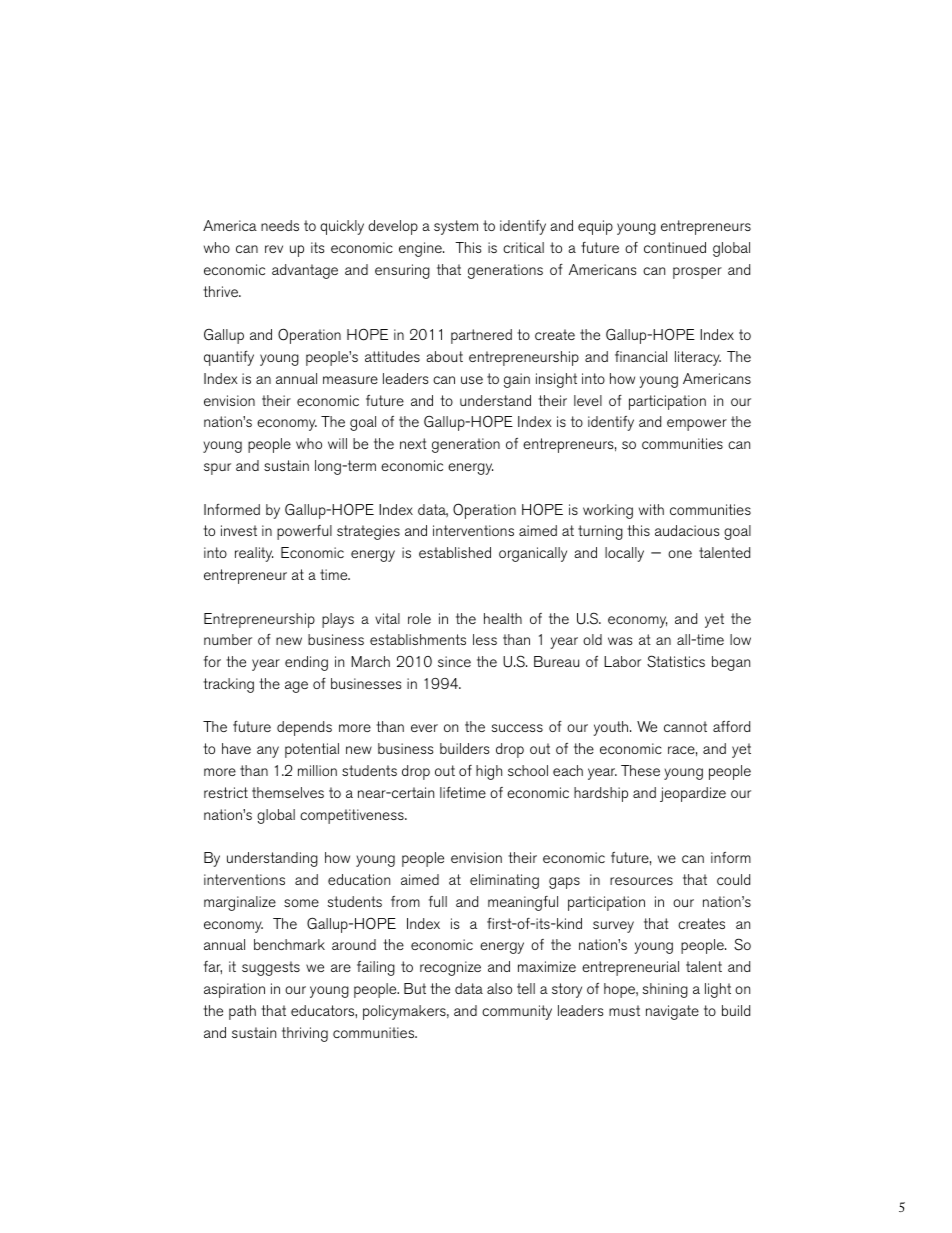  Describe the element at coordinates (675, 247) in the screenshot. I see `continued` at that location.
